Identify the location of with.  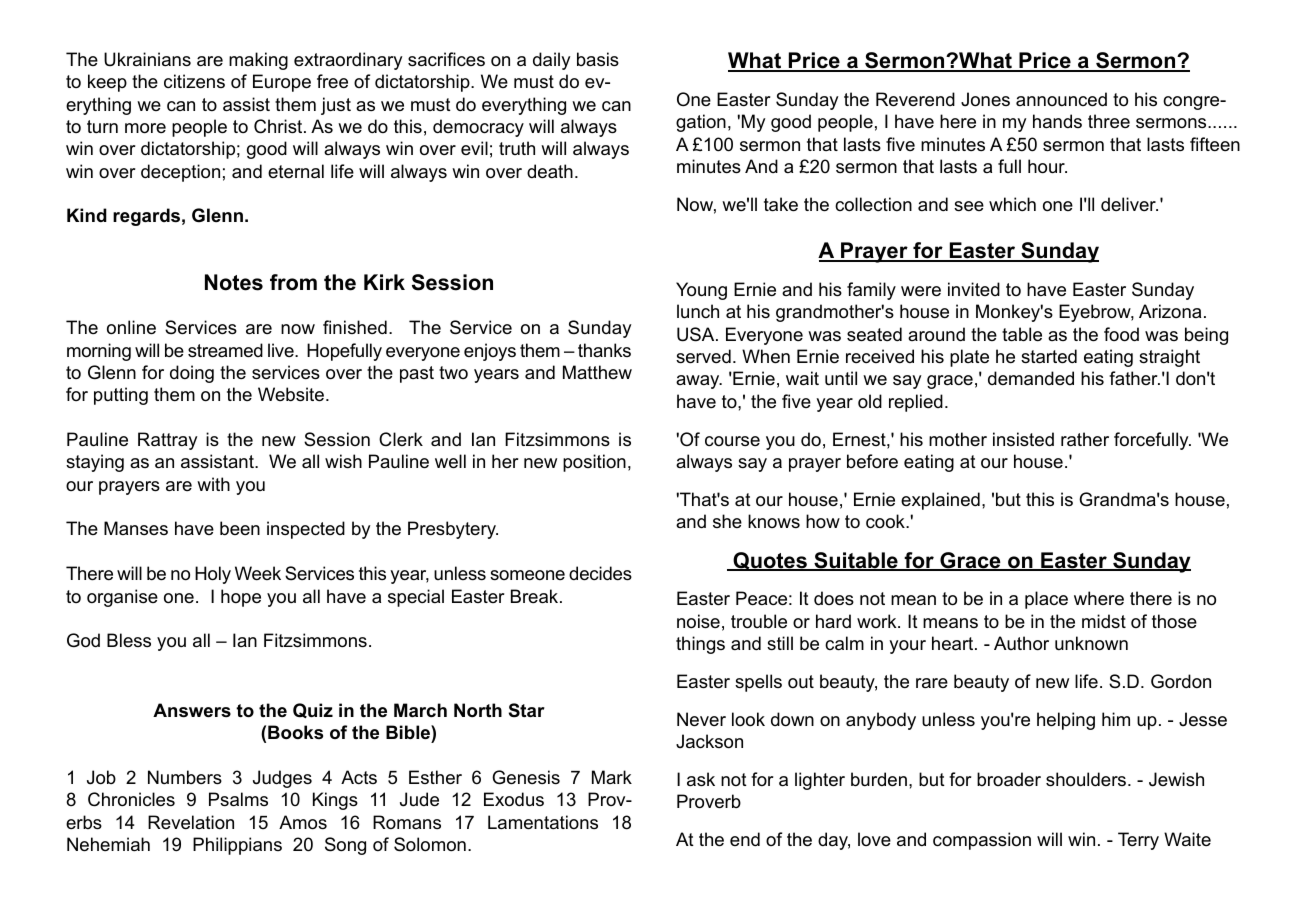
(213, 484).
